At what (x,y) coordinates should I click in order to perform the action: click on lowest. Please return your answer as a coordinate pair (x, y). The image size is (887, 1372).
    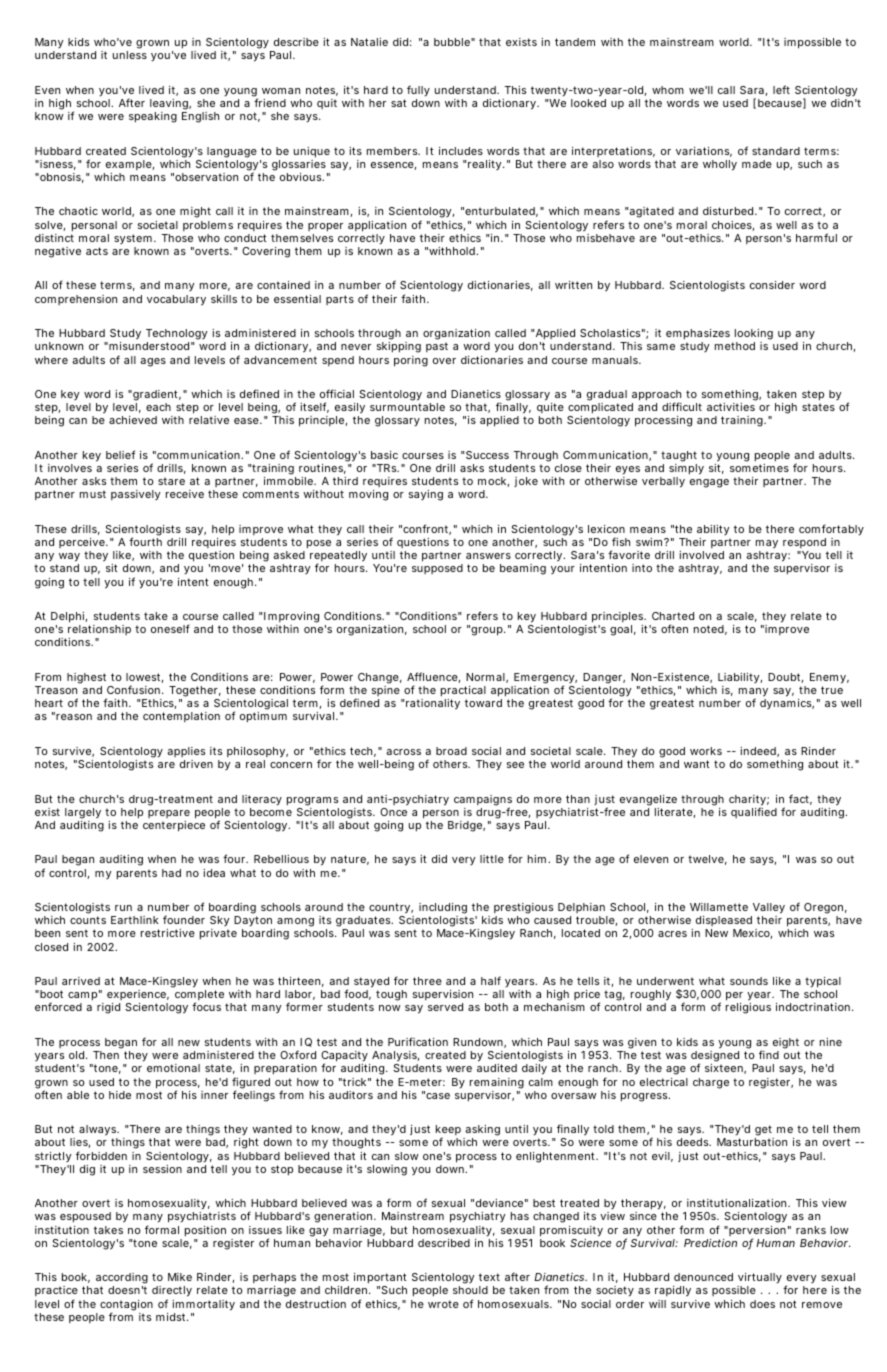
    Looking at the image, I should click on (144, 678).
